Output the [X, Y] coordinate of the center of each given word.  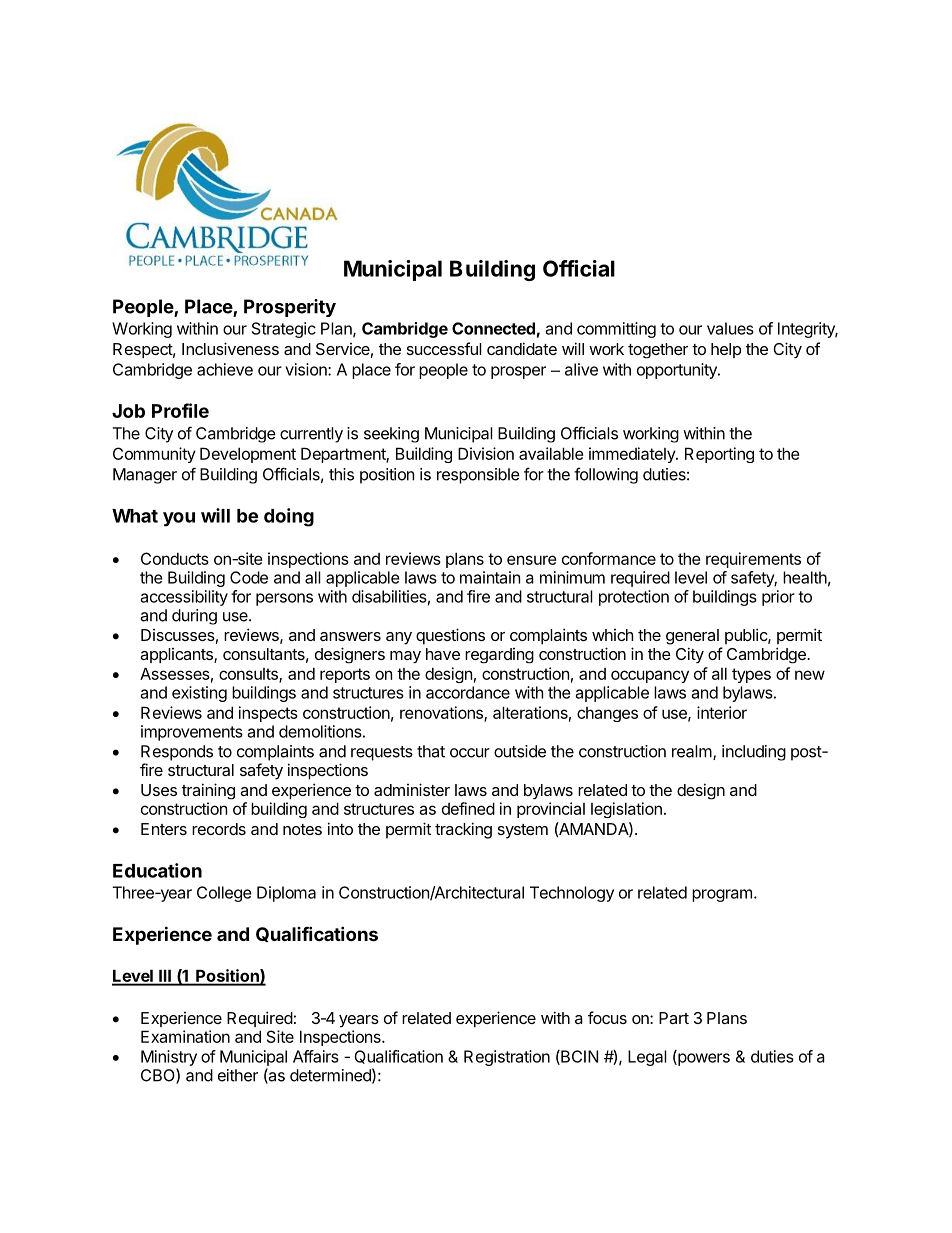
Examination [185, 1036]
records [219, 829]
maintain [490, 577]
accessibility [184, 598]
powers [703, 1059]
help [726, 350]
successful [444, 348]
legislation [626, 810]
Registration [507, 1058]
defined [468, 808]
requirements [753, 560]
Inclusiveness [230, 348]
